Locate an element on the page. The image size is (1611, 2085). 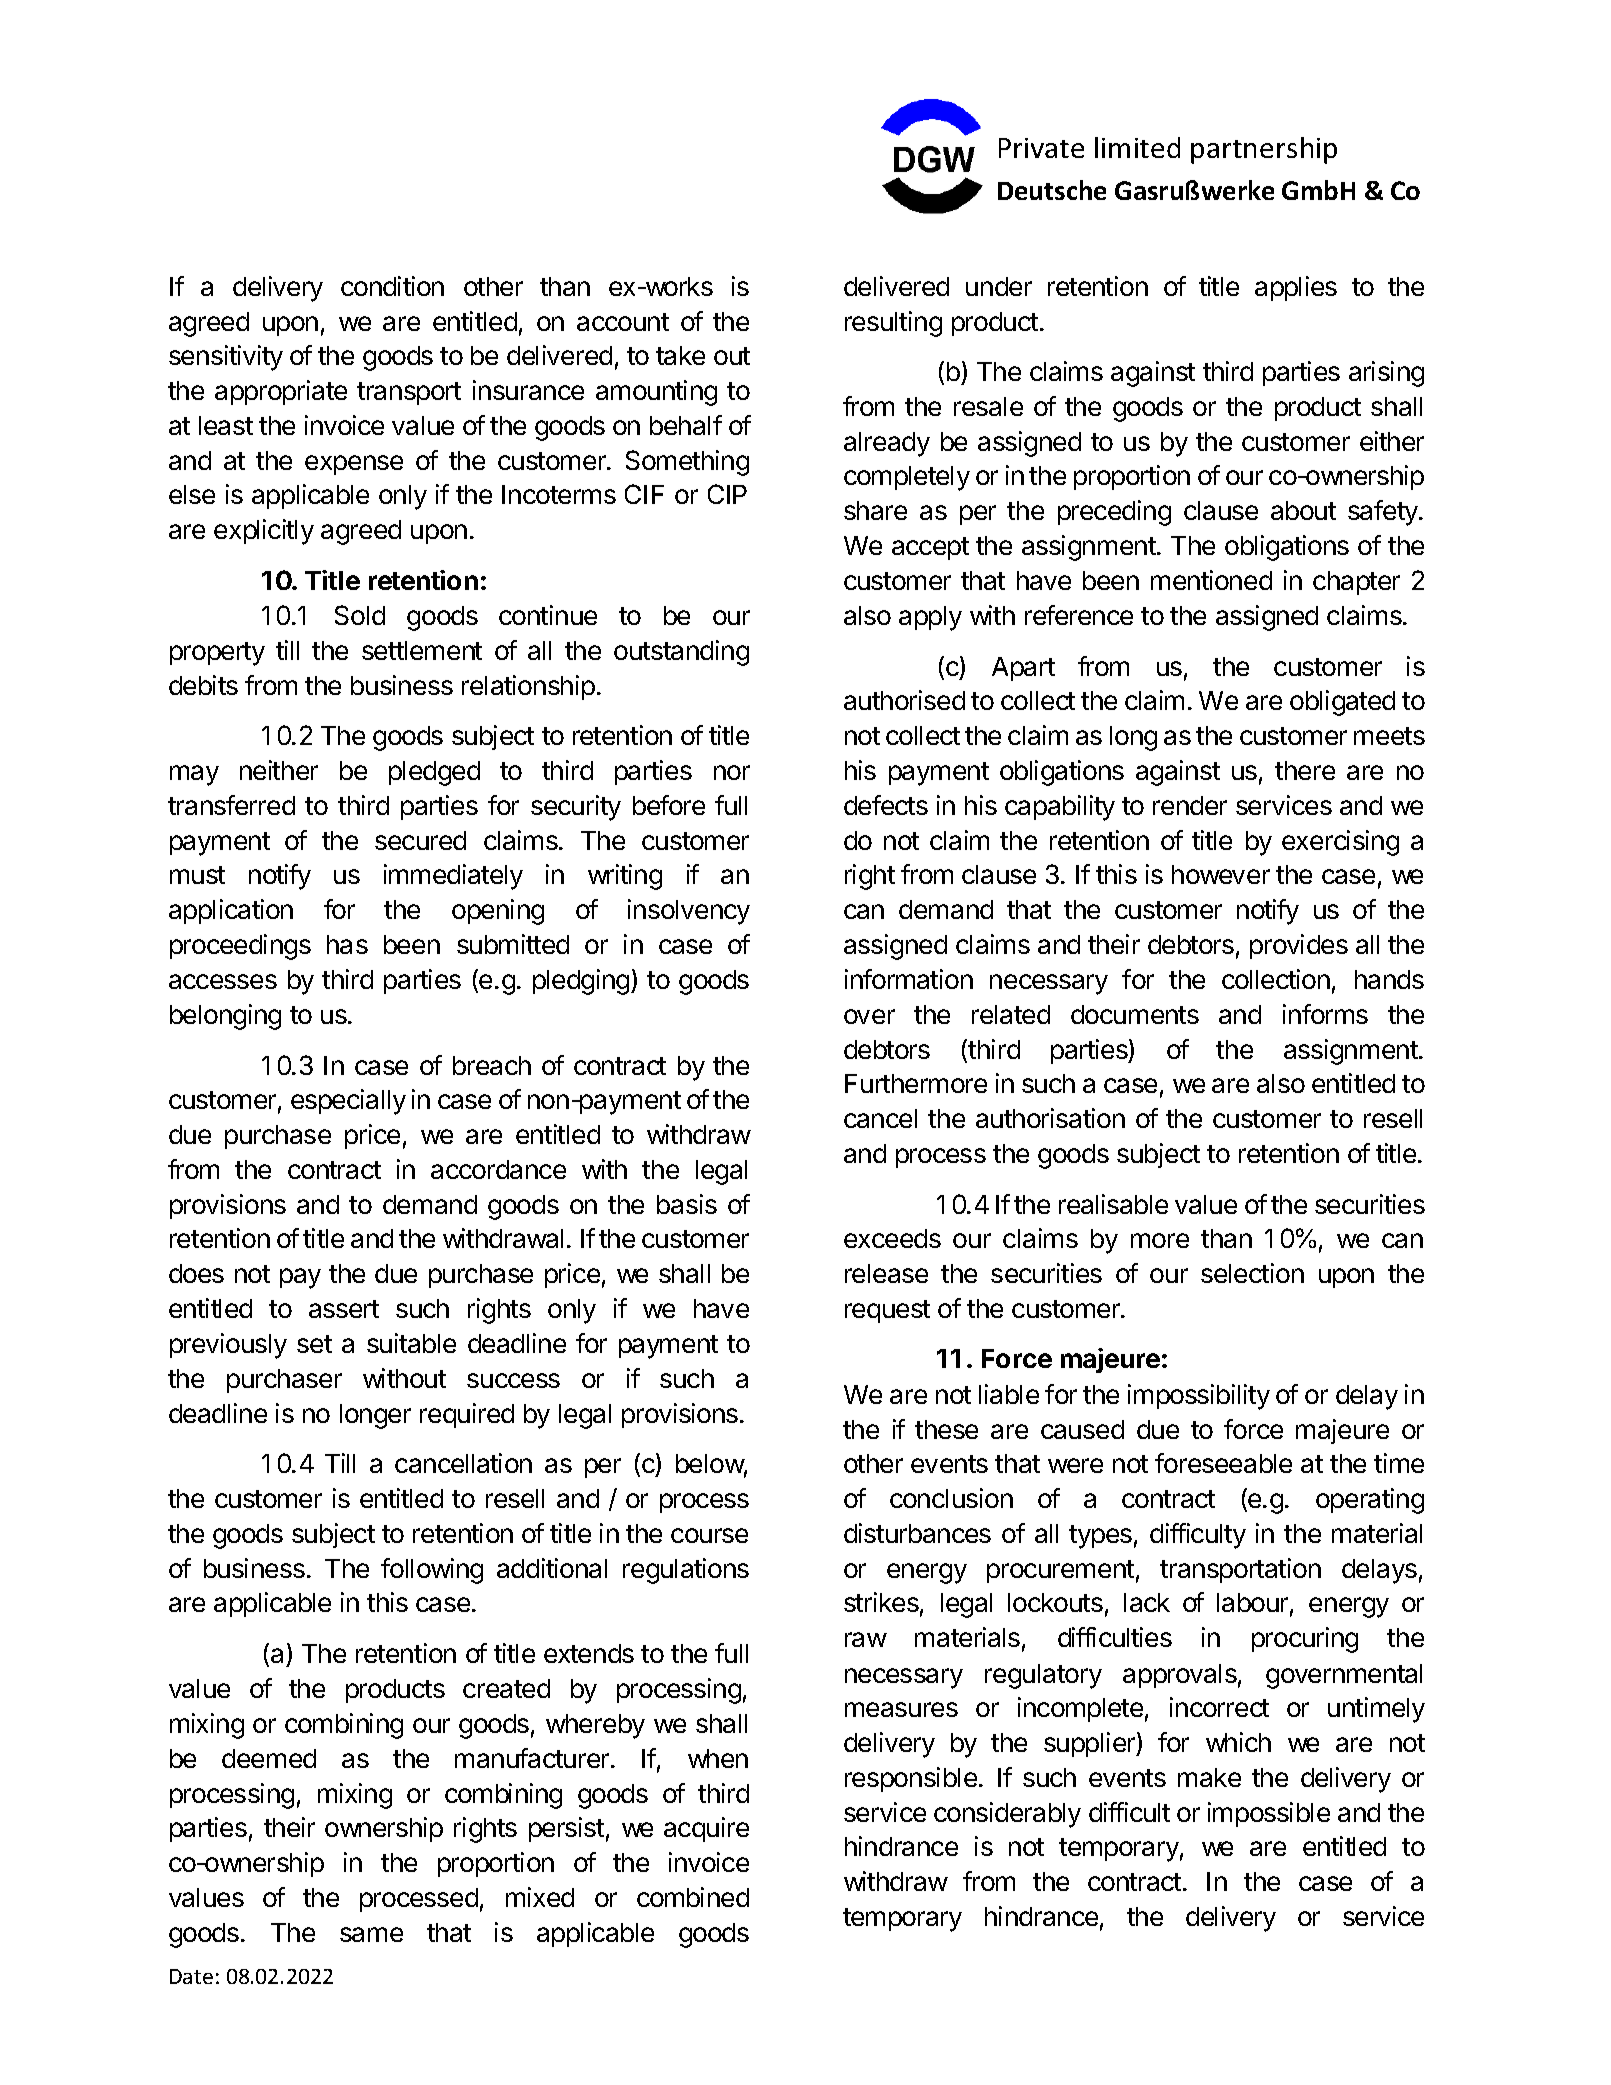
partnership is located at coordinates (1264, 150).
